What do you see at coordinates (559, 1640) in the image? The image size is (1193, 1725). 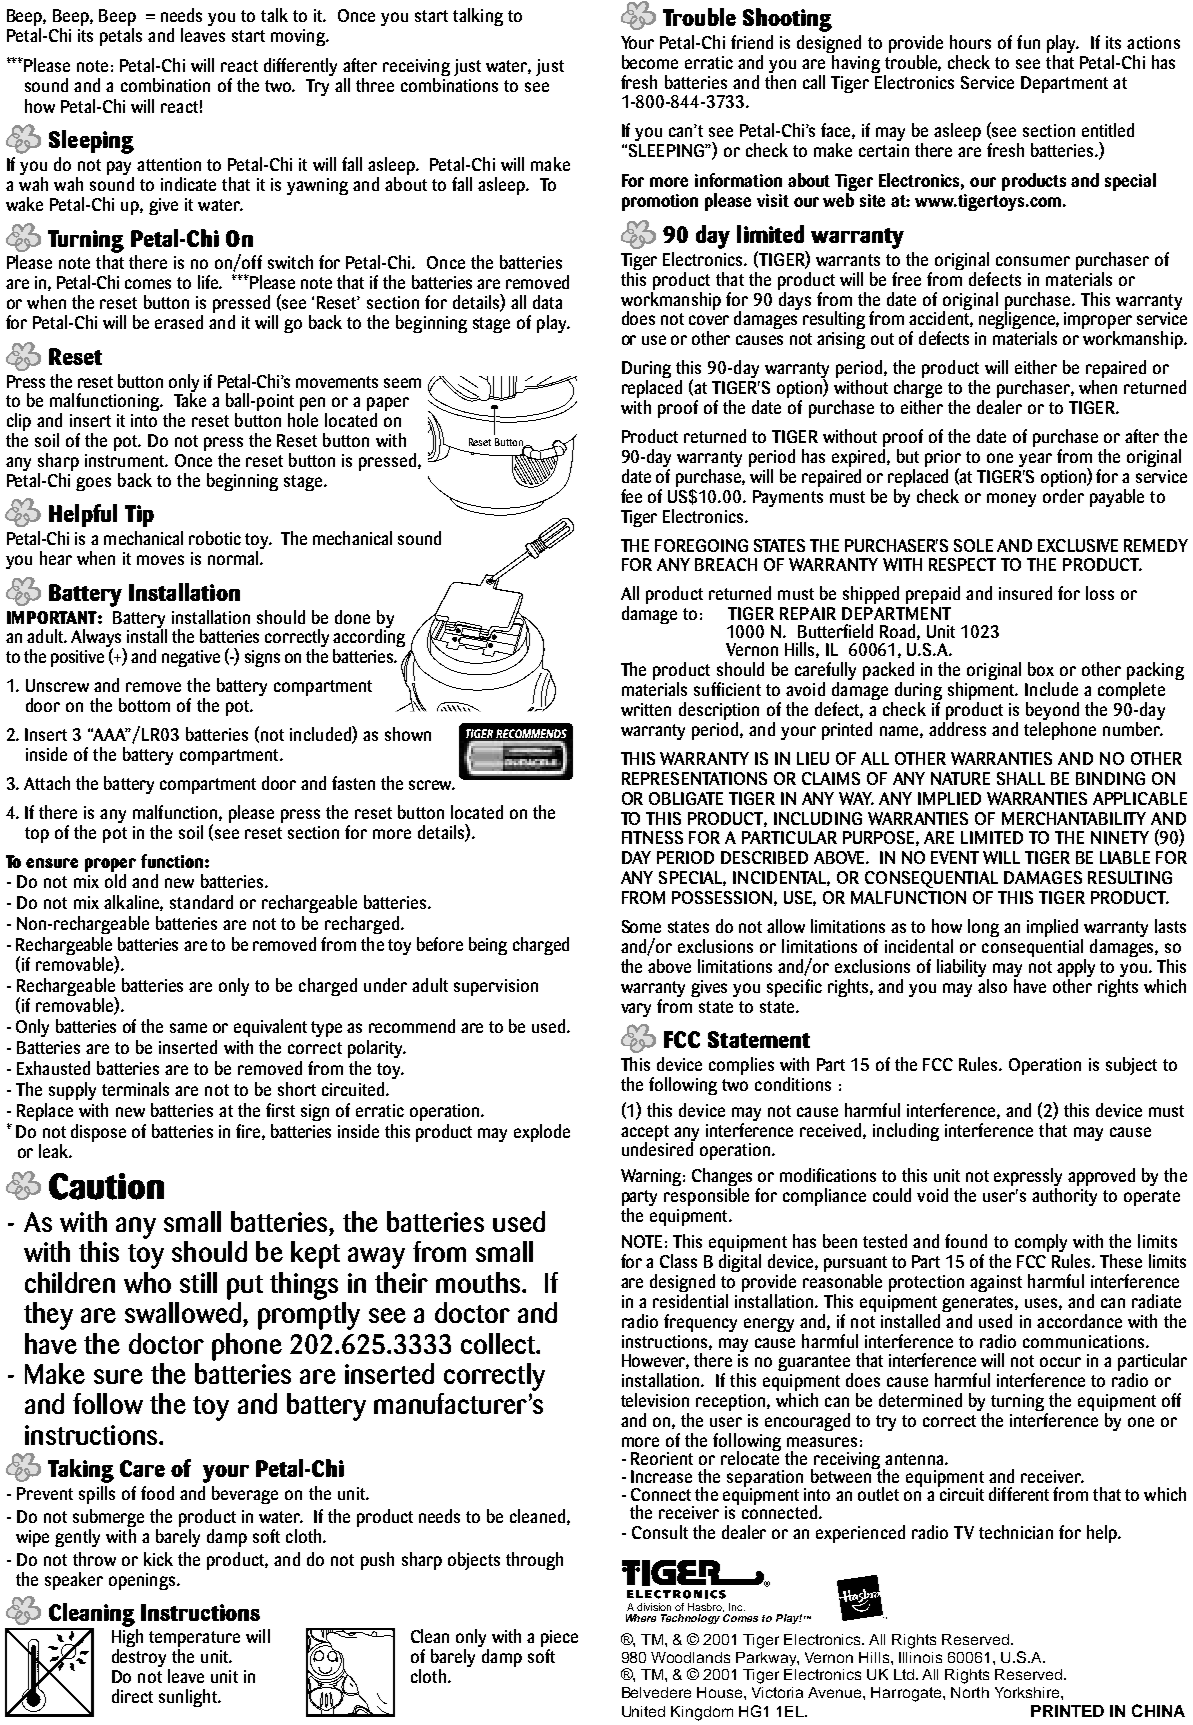 I see `piece` at bounding box center [559, 1640].
